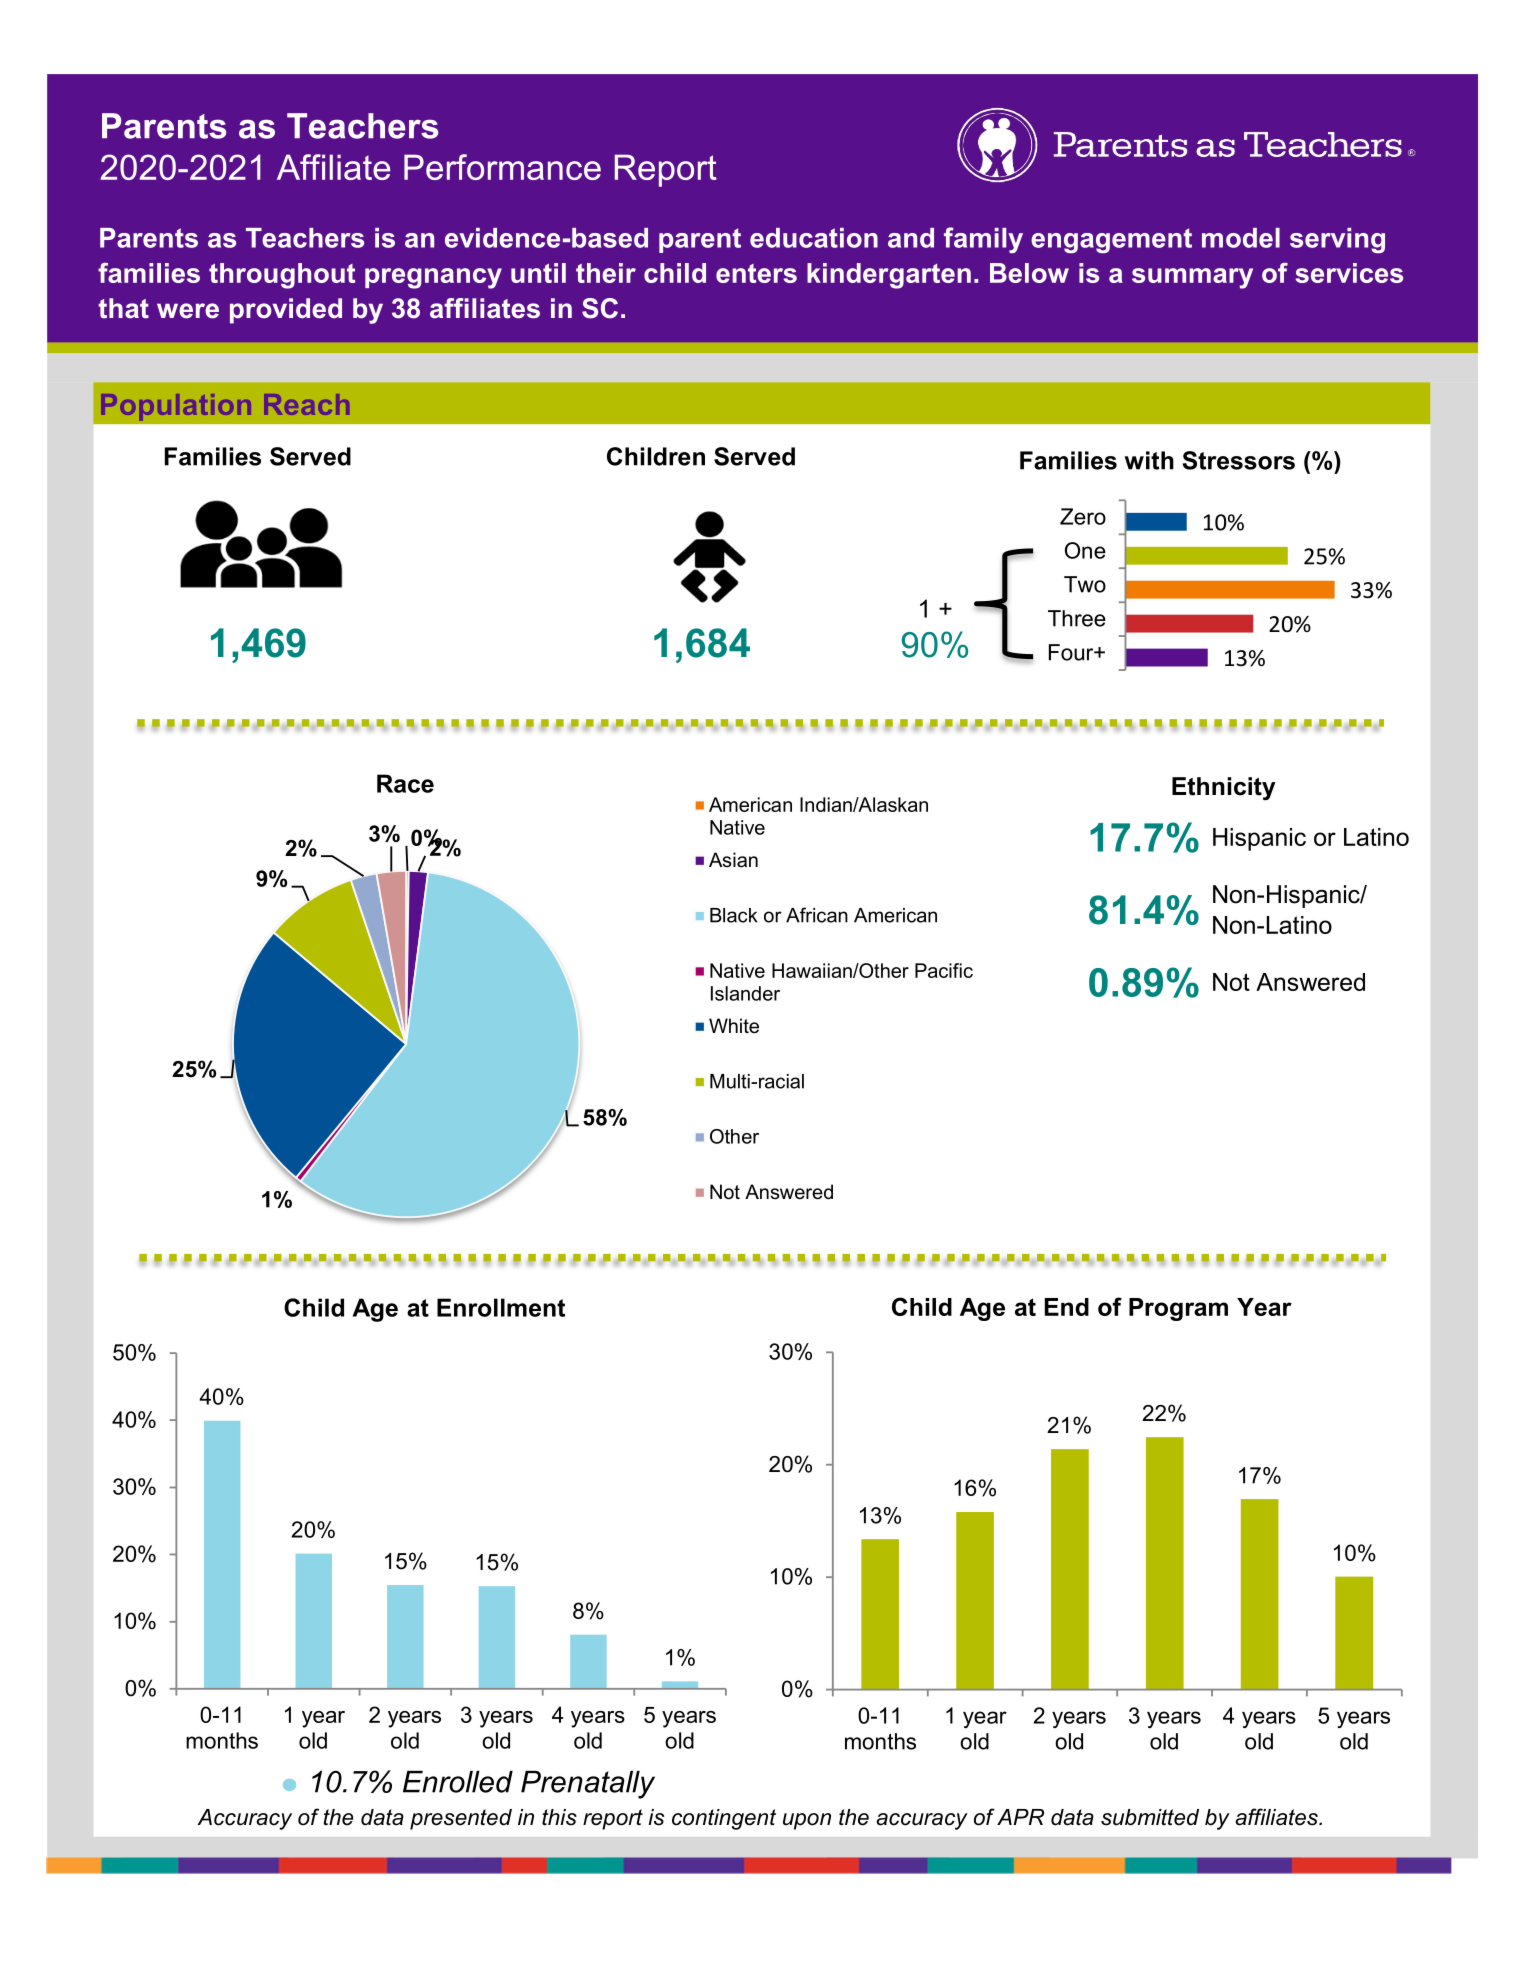 The height and width of the image is (1975, 1526). Describe the element at coordinates (724, 1819) in the image. I see `contingent` at that location.
